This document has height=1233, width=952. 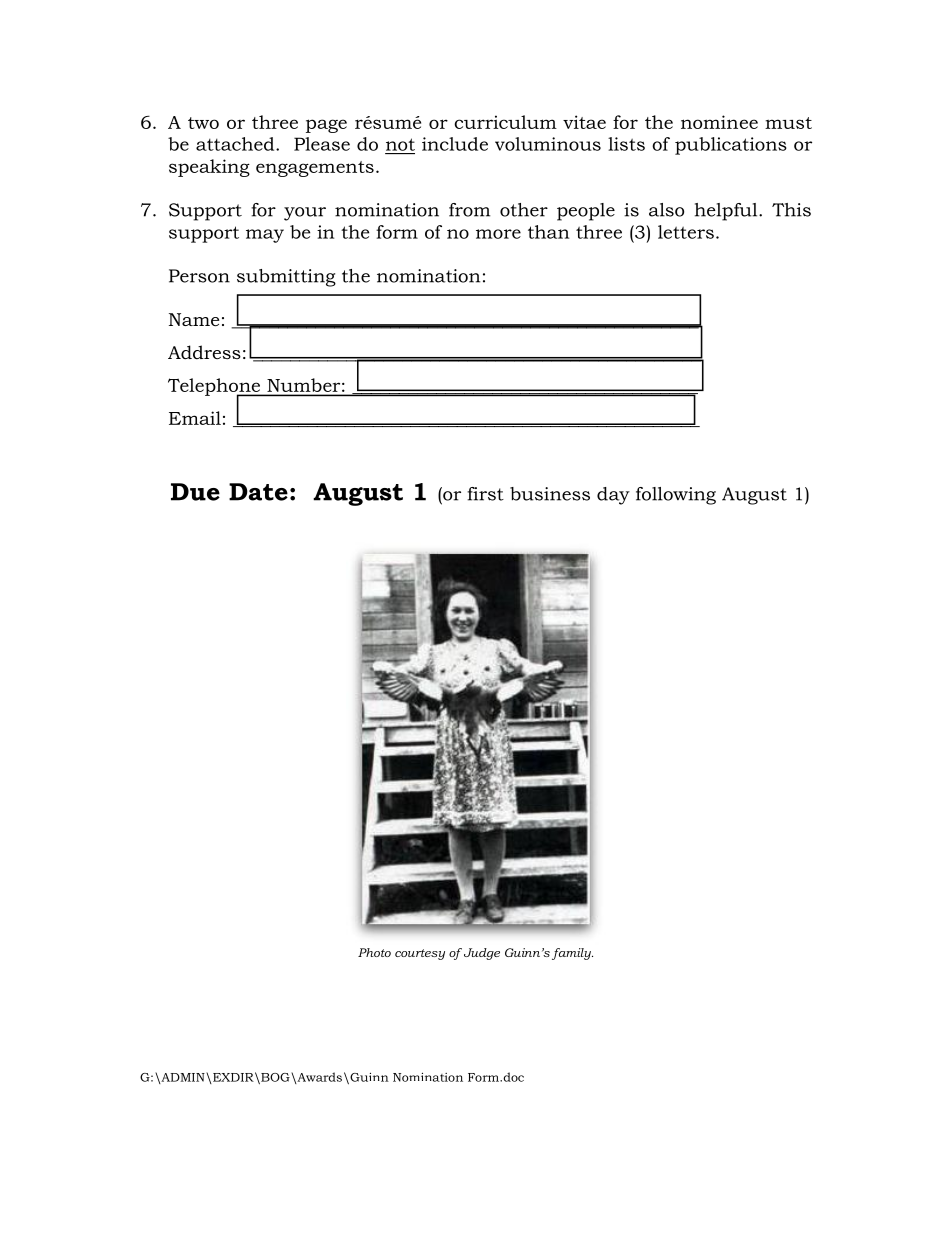 What do you see at coordinates (455, 144) in the document?
I see `include` at bounding box center [455, 144].
